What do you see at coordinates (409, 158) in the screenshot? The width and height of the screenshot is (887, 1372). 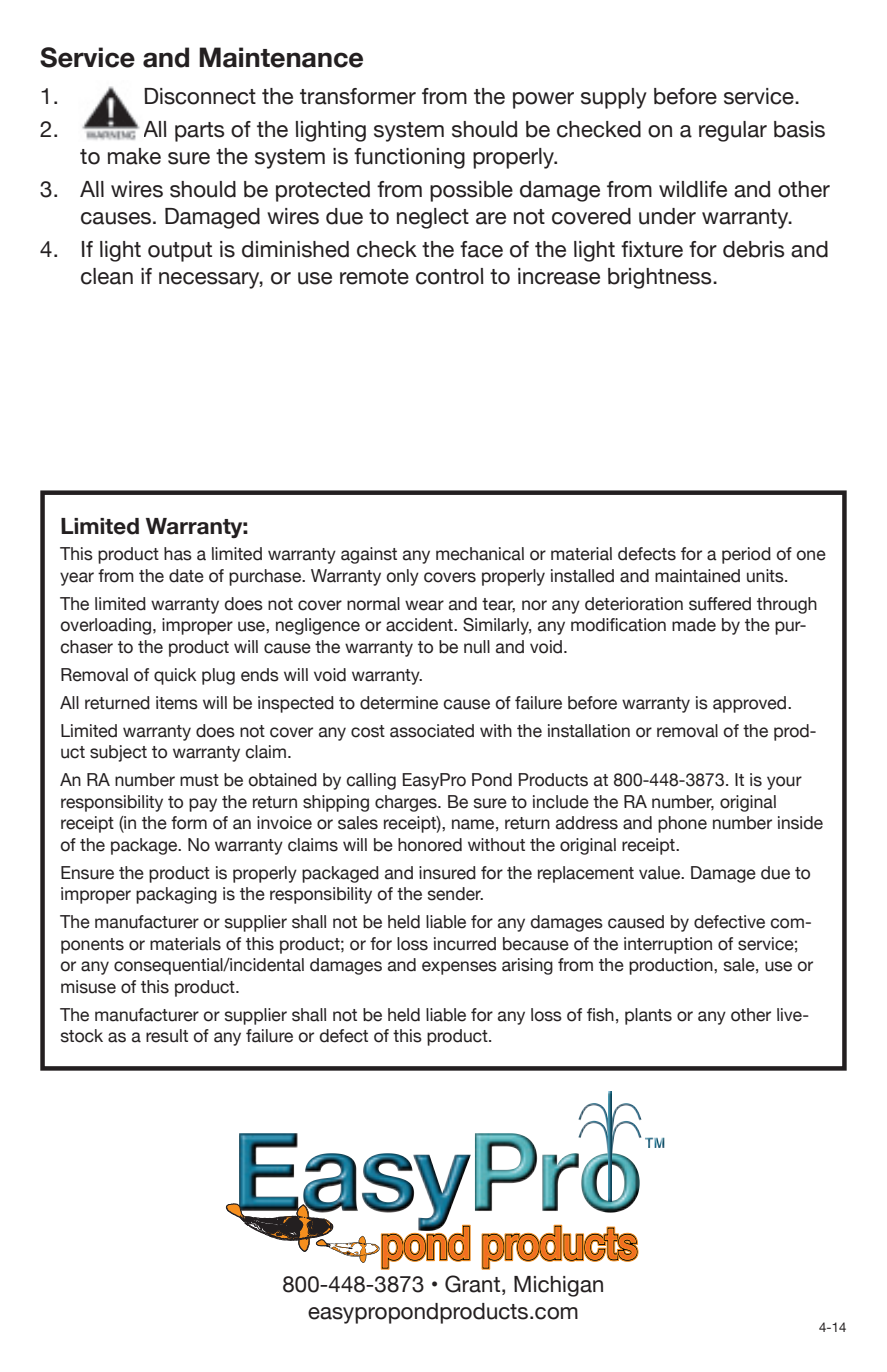 I see `functioning` at bounding box center [409, 158].
